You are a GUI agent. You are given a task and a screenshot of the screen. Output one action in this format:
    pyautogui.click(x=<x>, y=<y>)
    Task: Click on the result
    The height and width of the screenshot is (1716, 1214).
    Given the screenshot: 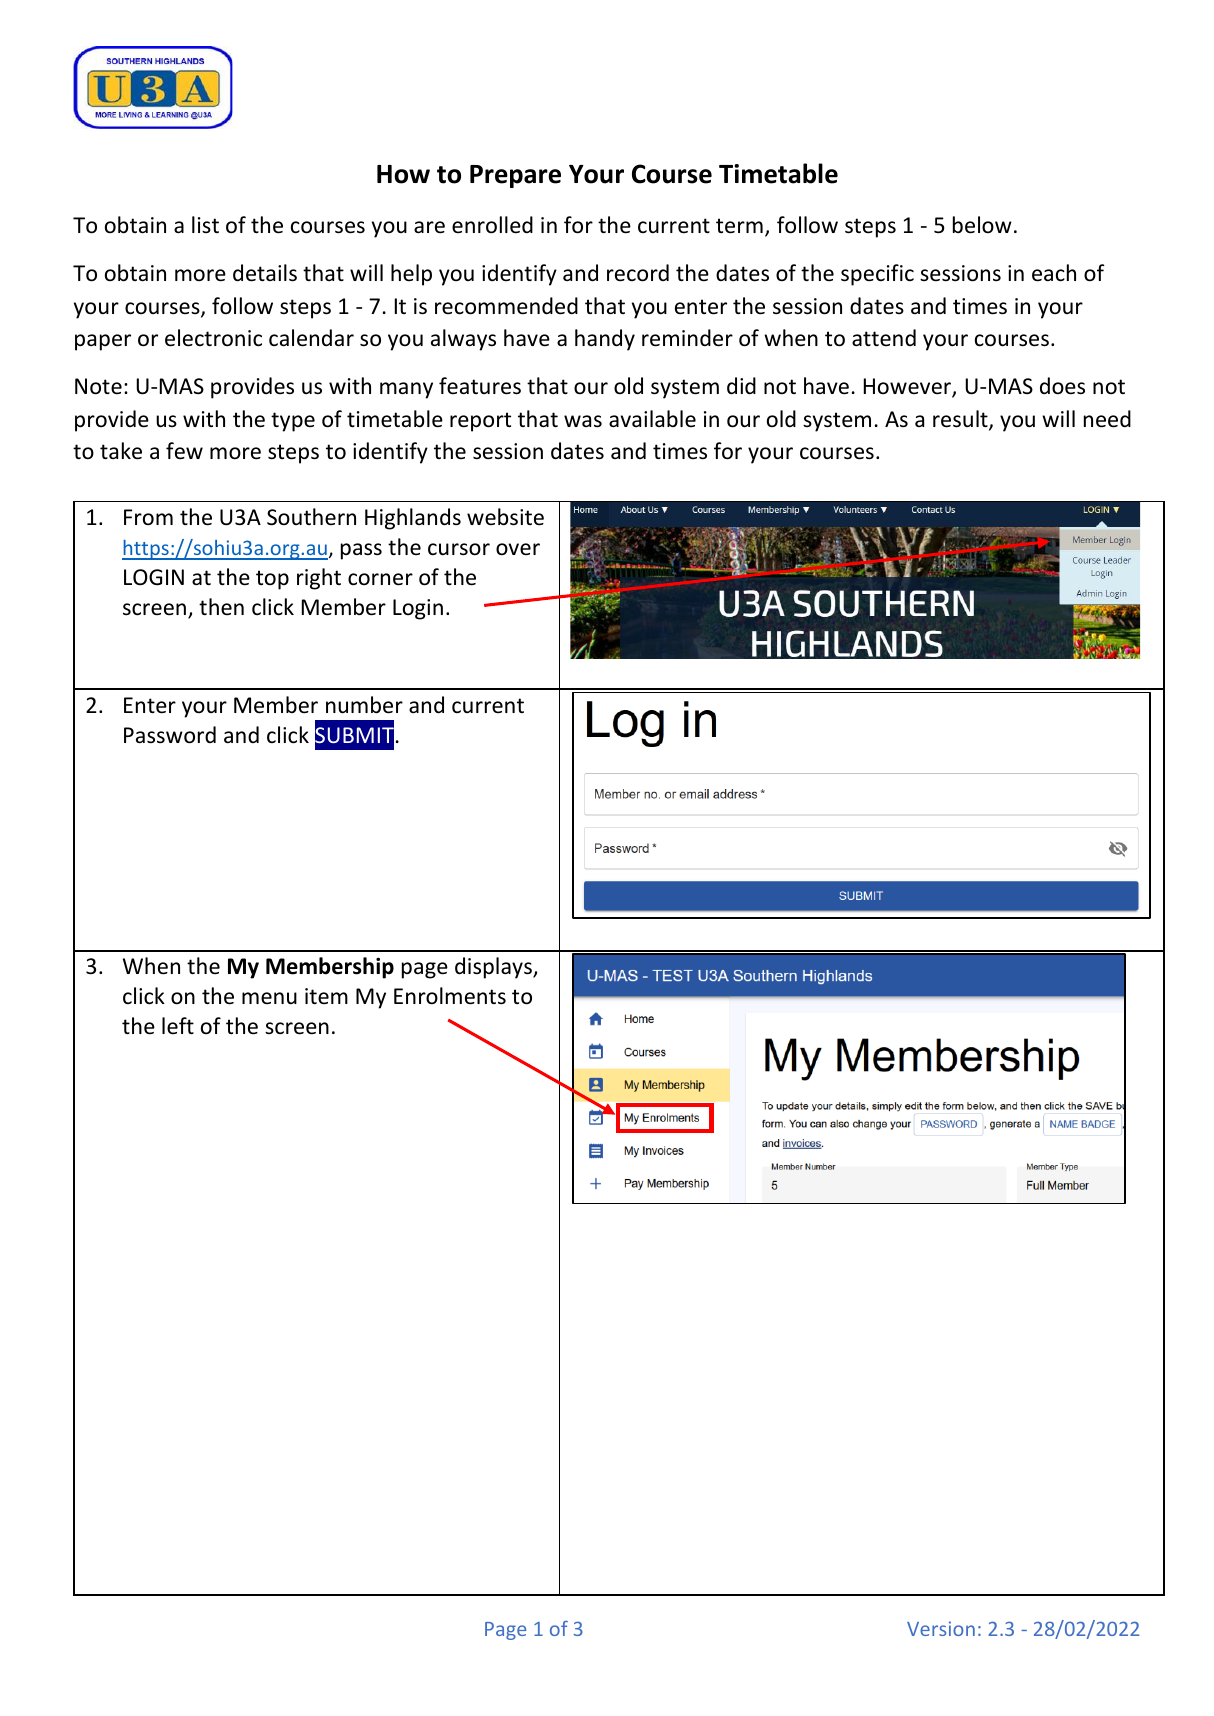 What is the action you would take?
    pyautogui.click(x=961, y=420)
